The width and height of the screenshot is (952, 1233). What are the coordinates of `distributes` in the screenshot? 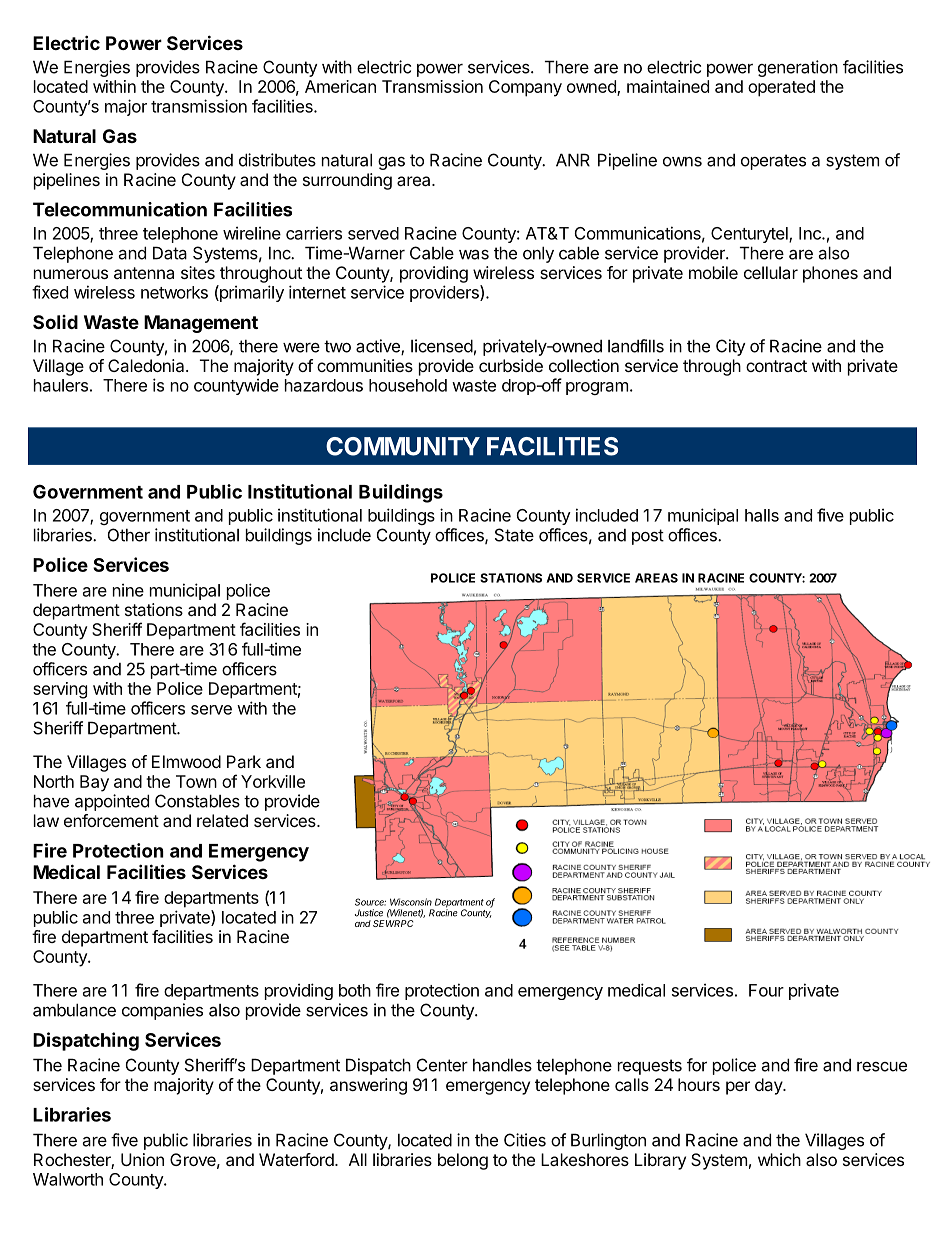 It's located at (277, 160).
